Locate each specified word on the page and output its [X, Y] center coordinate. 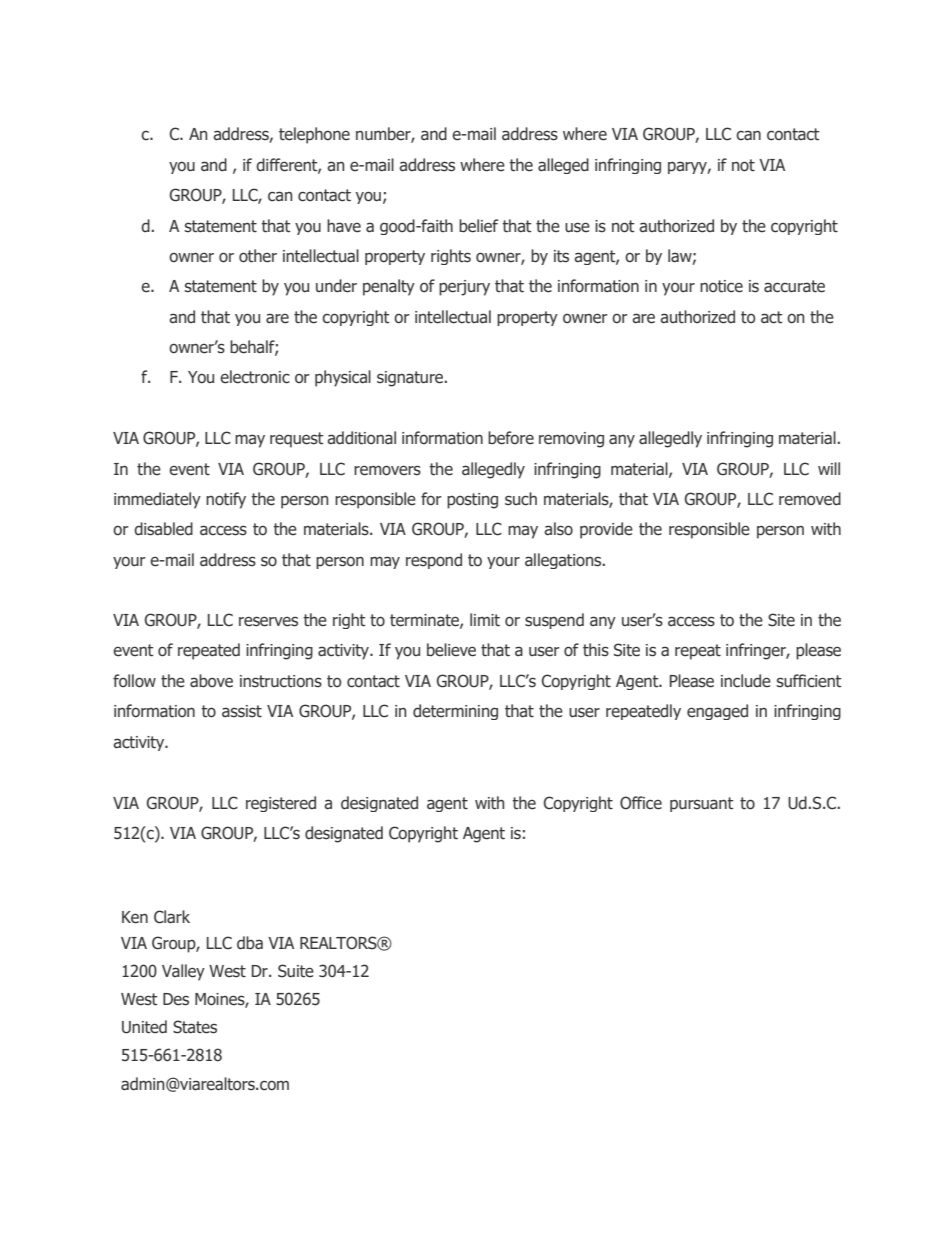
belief [478, 226]
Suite [296, 971]
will [829, 468]
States [195, 1027]
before [511, 438]
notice [721, 286]
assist [242, 711]
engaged [717, 712]
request [297, 440]
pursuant [702, 804]
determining [455, 712]
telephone [314, 135]
